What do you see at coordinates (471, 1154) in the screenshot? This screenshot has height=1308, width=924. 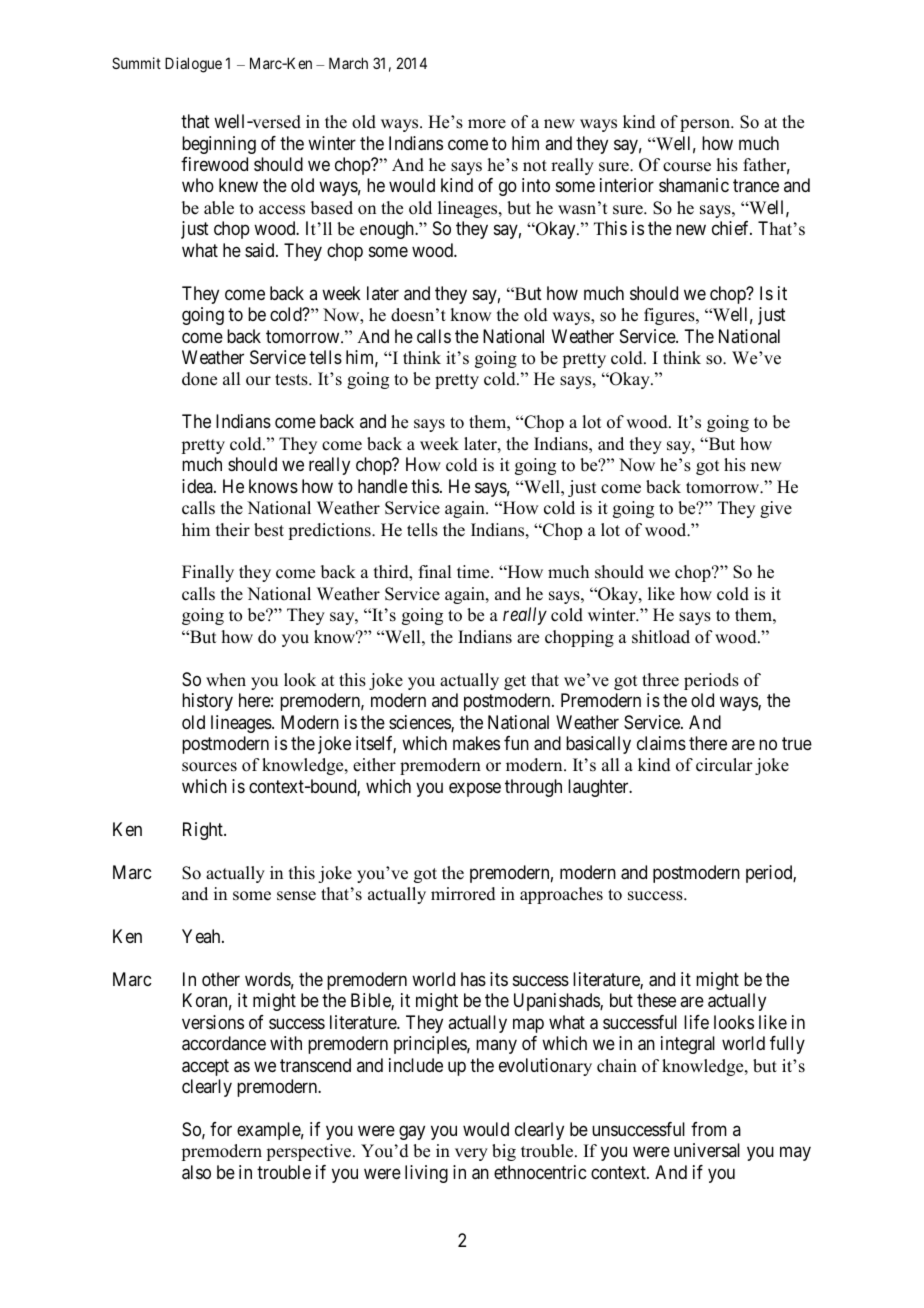 I see `very` at bounding box center [471, 1154].
